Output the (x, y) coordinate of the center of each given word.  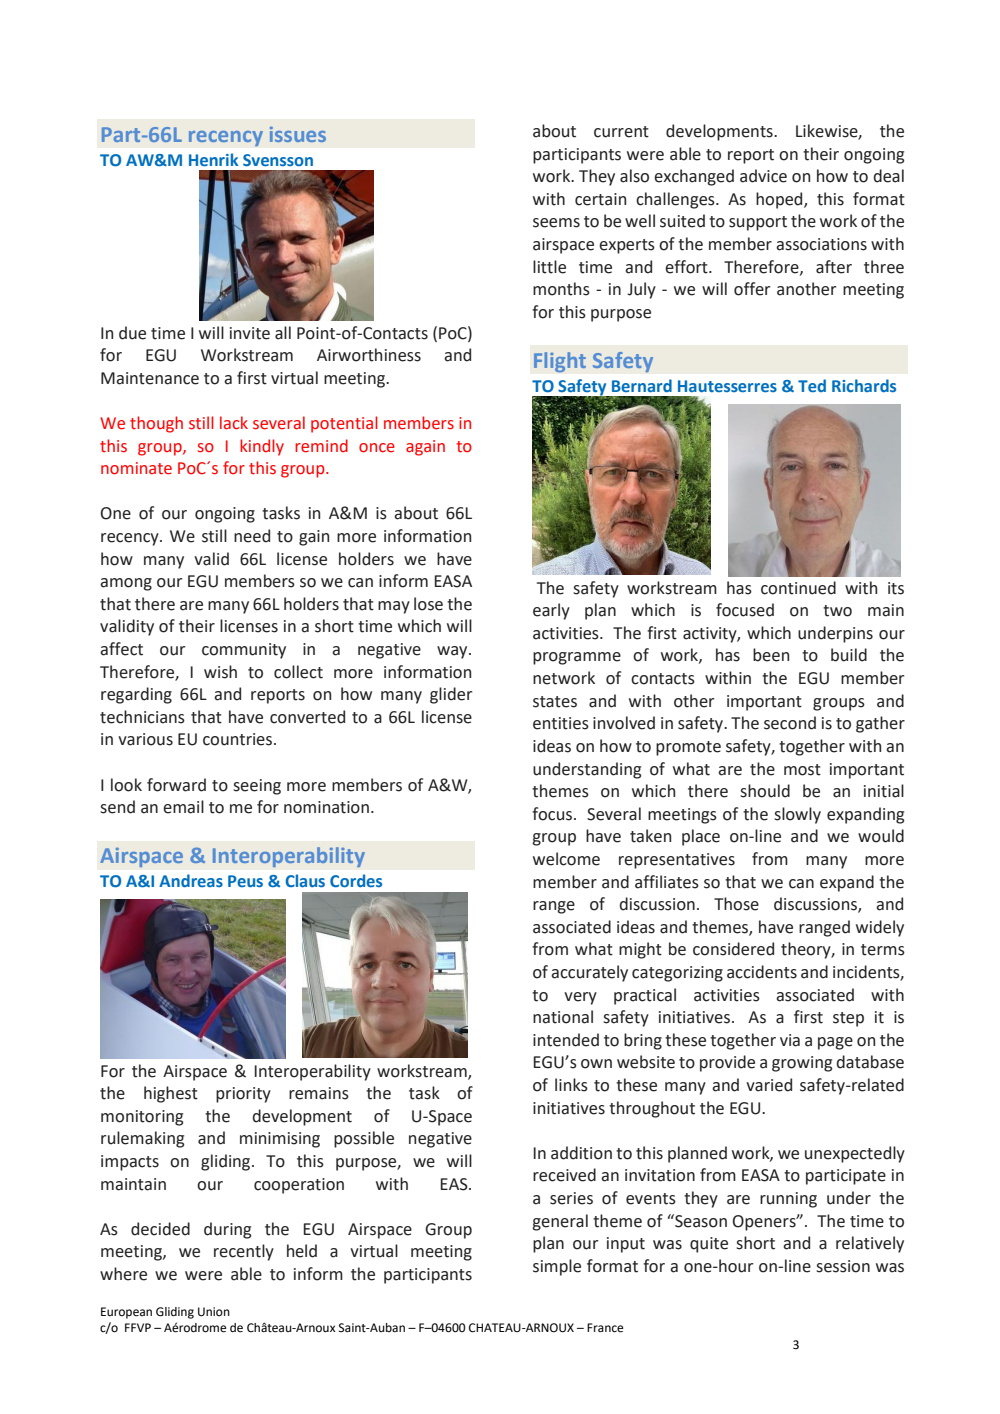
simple (557, 1267)
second (790, 723)
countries (239, 739)
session (843, 1266)
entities (561, 723)
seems (556, 223)
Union (214, 1312)
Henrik (213, 159)
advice (763, 176)
